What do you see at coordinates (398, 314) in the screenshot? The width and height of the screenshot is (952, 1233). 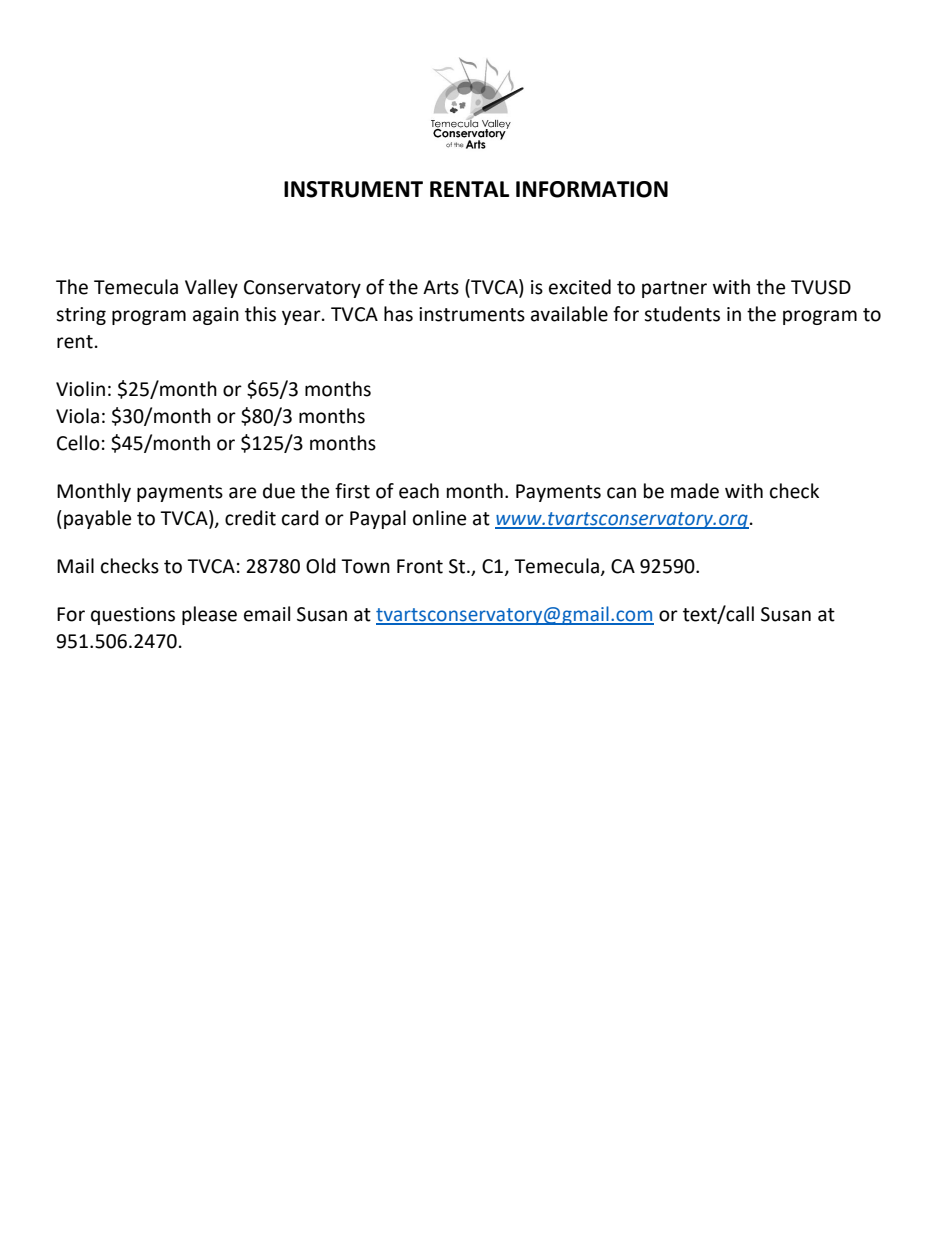 I see `has` at bounding box center [398, 314].
